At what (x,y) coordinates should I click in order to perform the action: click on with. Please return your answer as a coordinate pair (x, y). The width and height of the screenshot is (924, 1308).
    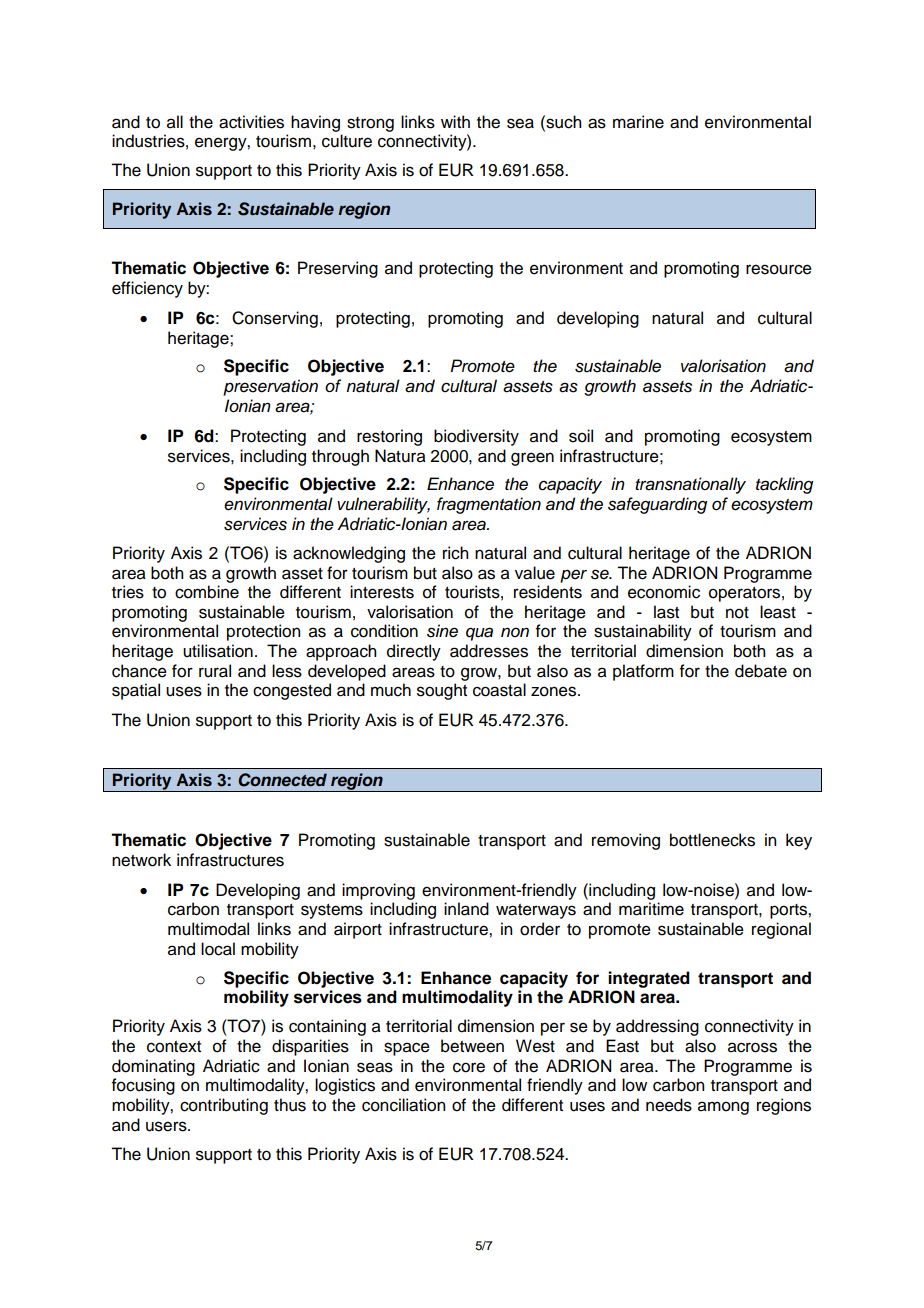
    Looking at the image, I should click on (455, 121).
